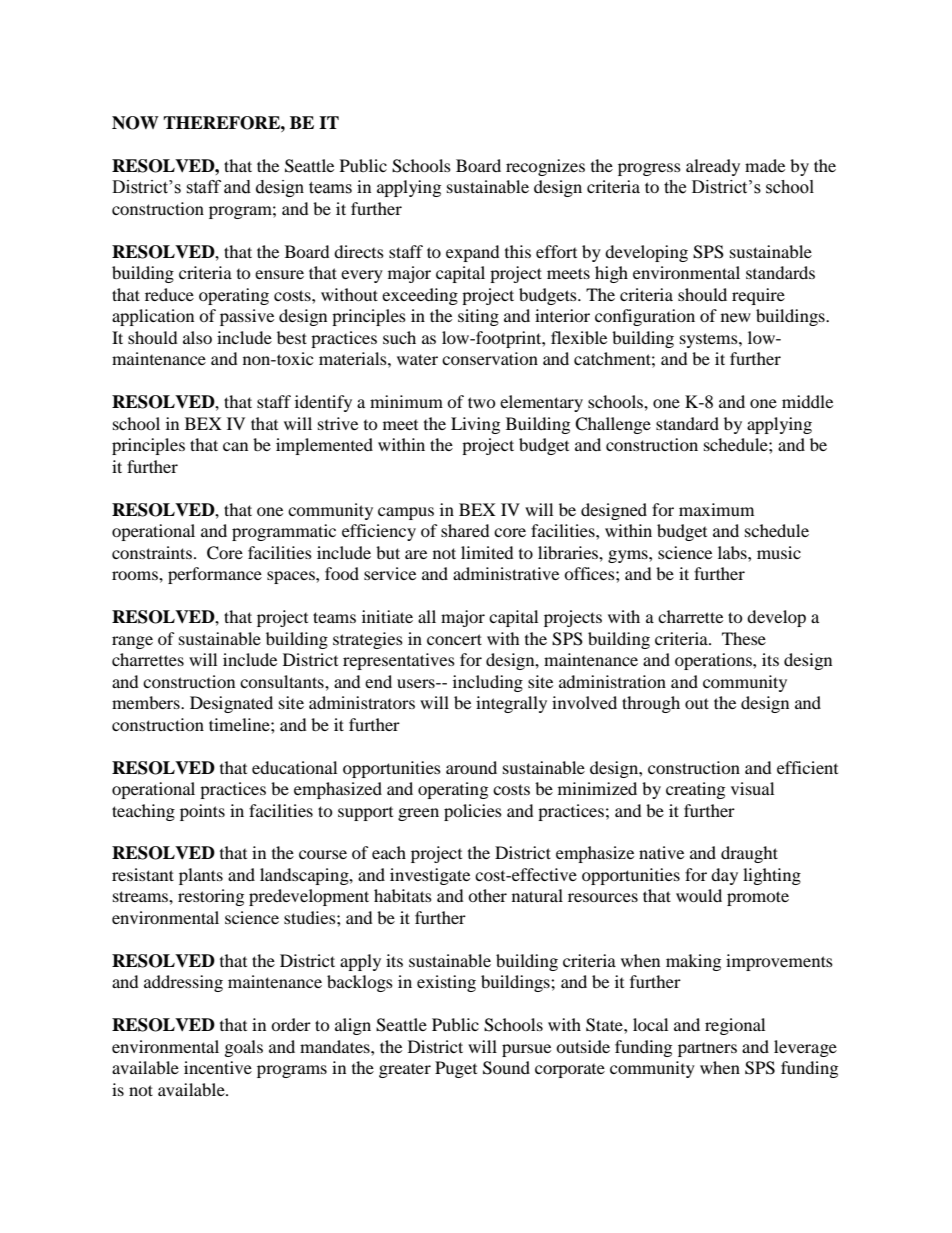 The image size is (952, 1233). Describe the element at coordinates (244, 1048) in the document. I see `goals` at that location.
